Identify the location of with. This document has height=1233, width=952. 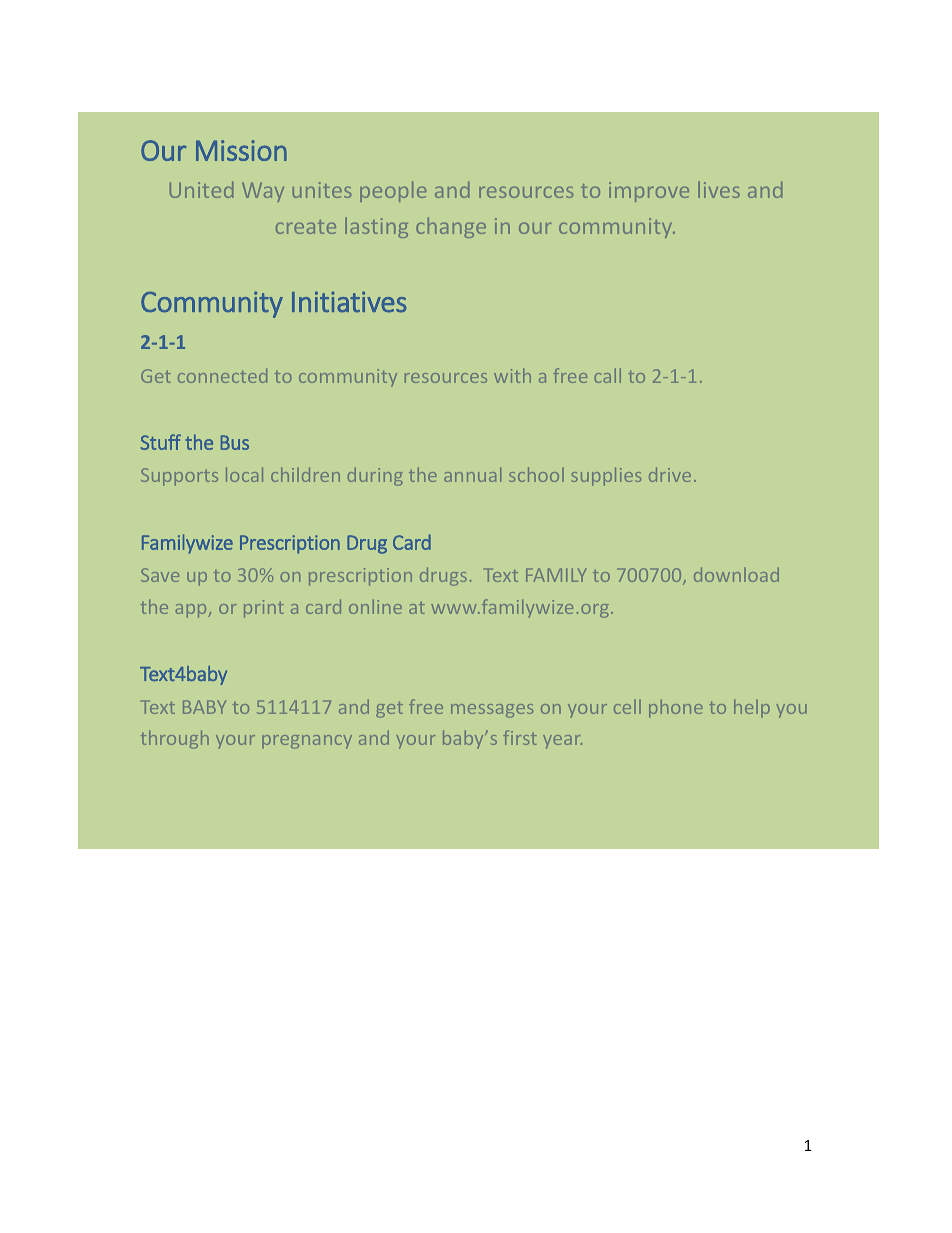
(512, 375).
